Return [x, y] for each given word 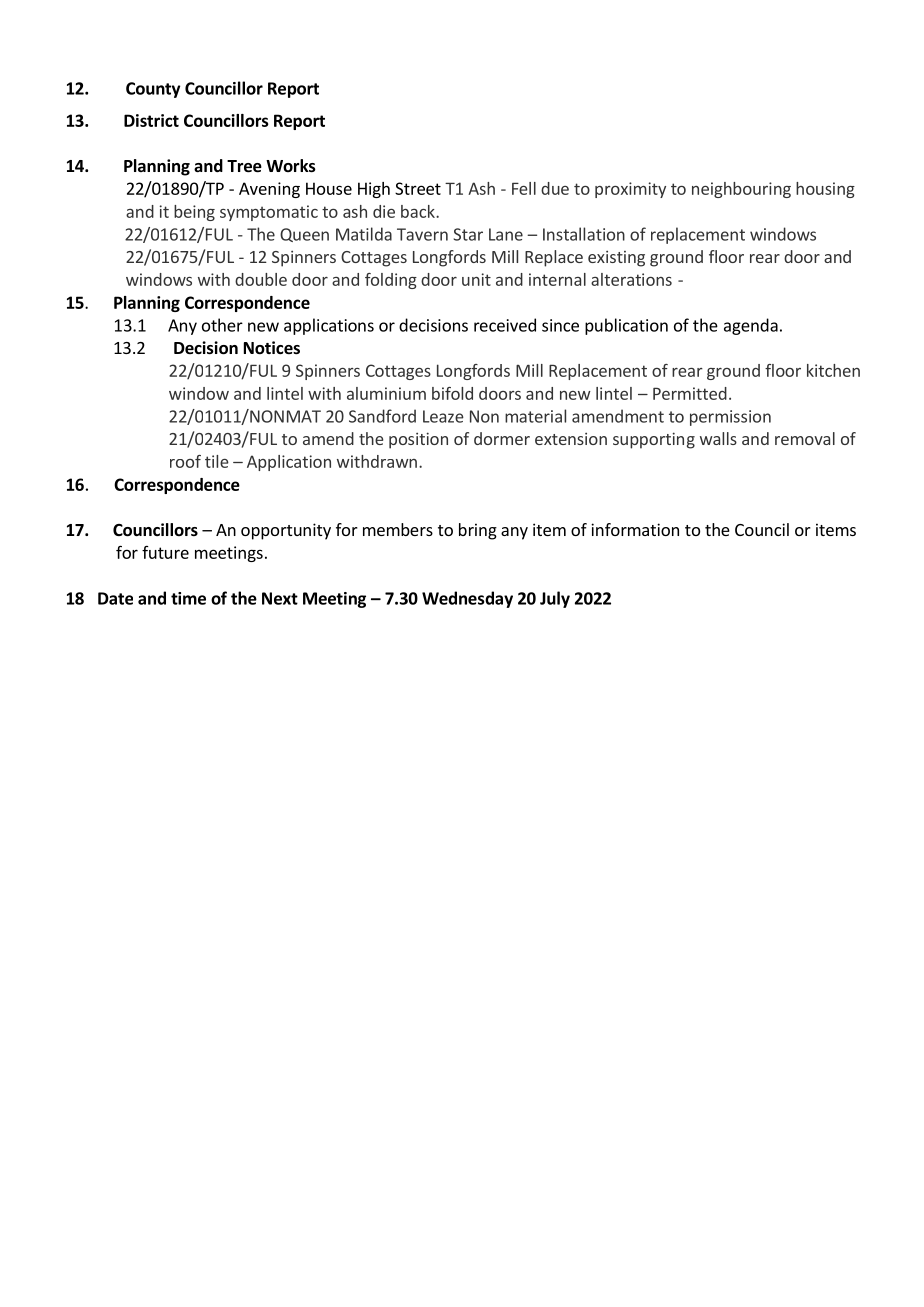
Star [468, 234]
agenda [751, 326]
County [153, 90]
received [505, 325]
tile [217, 461]
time [188, 598]
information [635, 529]
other [222, 325]
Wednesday [467, 599]
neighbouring [741, 190]
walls [718, 438]
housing [825, 190]
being [194, 213]
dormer [502, 438]
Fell [524, 188]
